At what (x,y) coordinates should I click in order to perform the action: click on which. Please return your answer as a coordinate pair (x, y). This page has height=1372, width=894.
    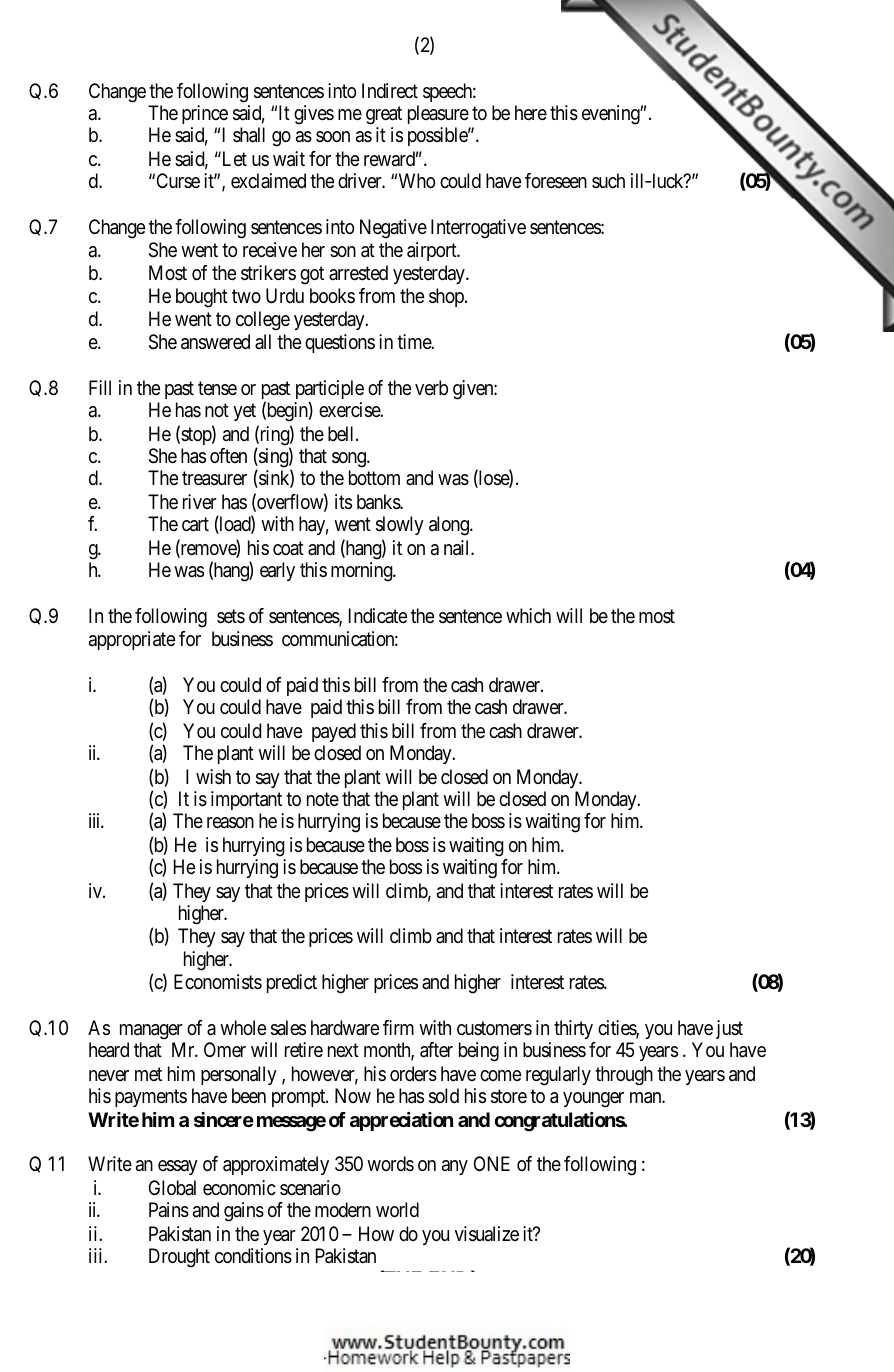
    Looking at the image, I should click on (528, 615).
